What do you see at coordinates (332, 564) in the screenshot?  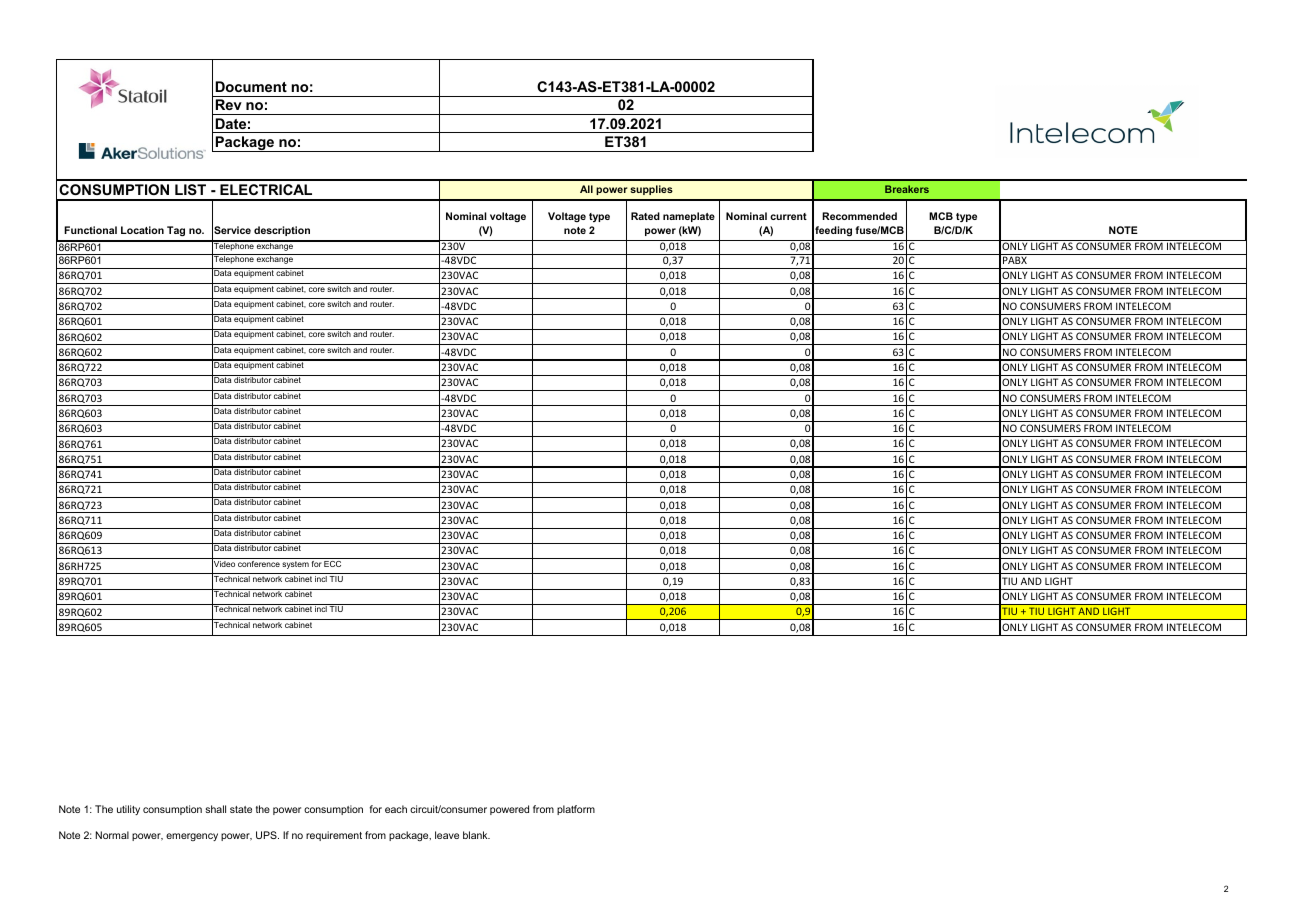 I see `ECC` at bounding box center [332, 564].
